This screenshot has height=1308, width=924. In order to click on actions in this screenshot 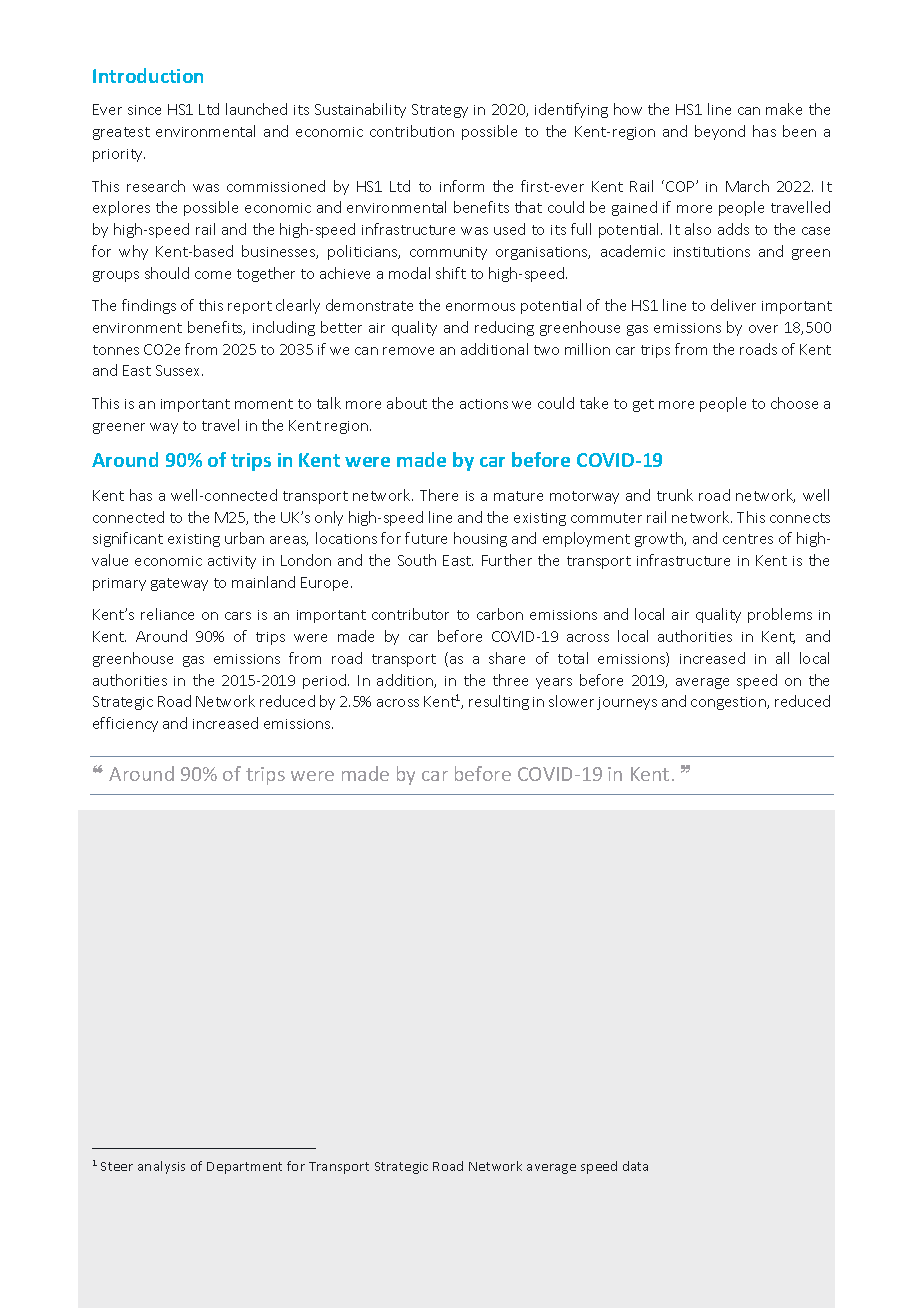, I will do `click(484, 404)`.
